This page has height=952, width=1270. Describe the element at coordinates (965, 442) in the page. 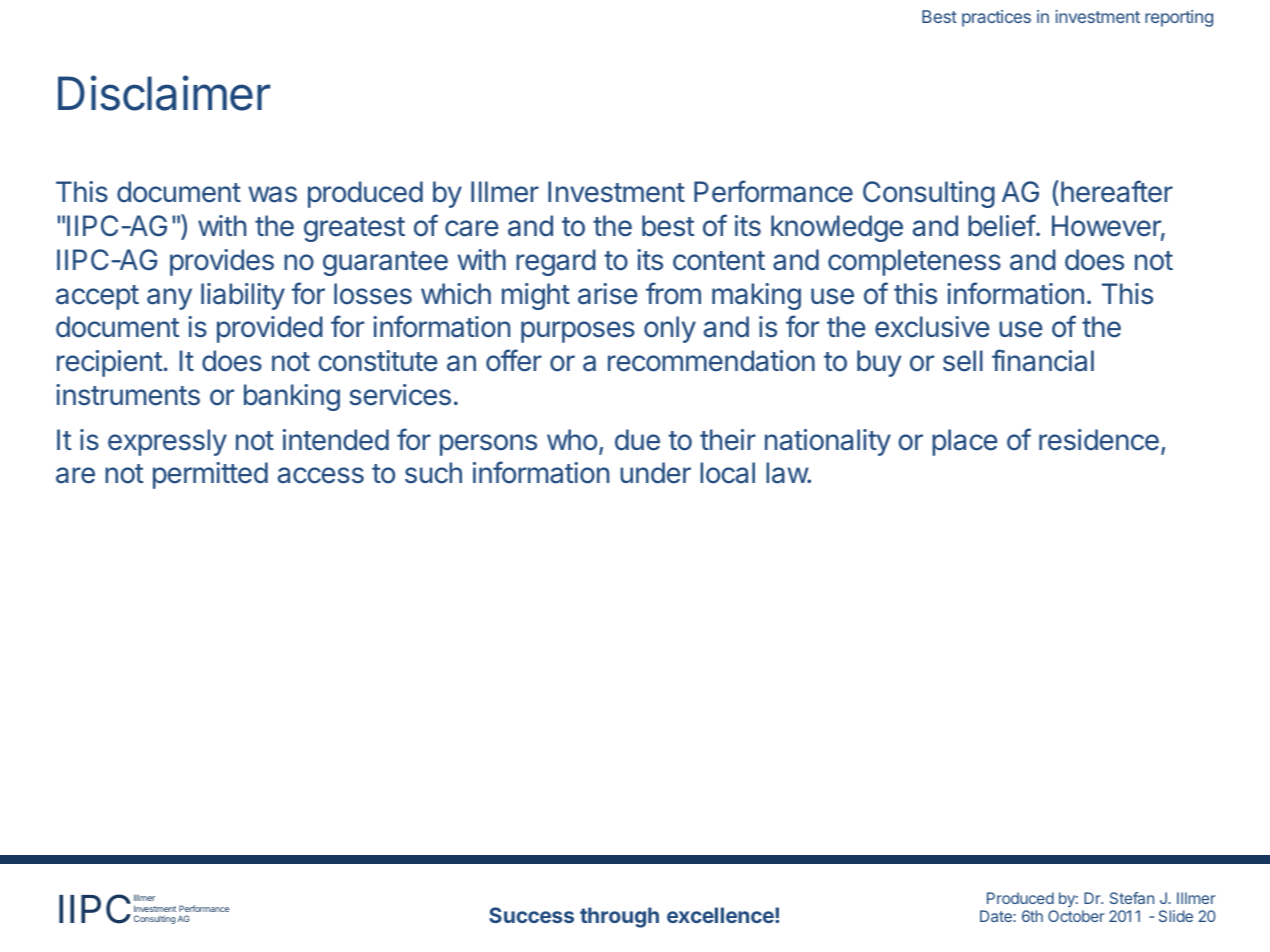

I see `place` at that location.
